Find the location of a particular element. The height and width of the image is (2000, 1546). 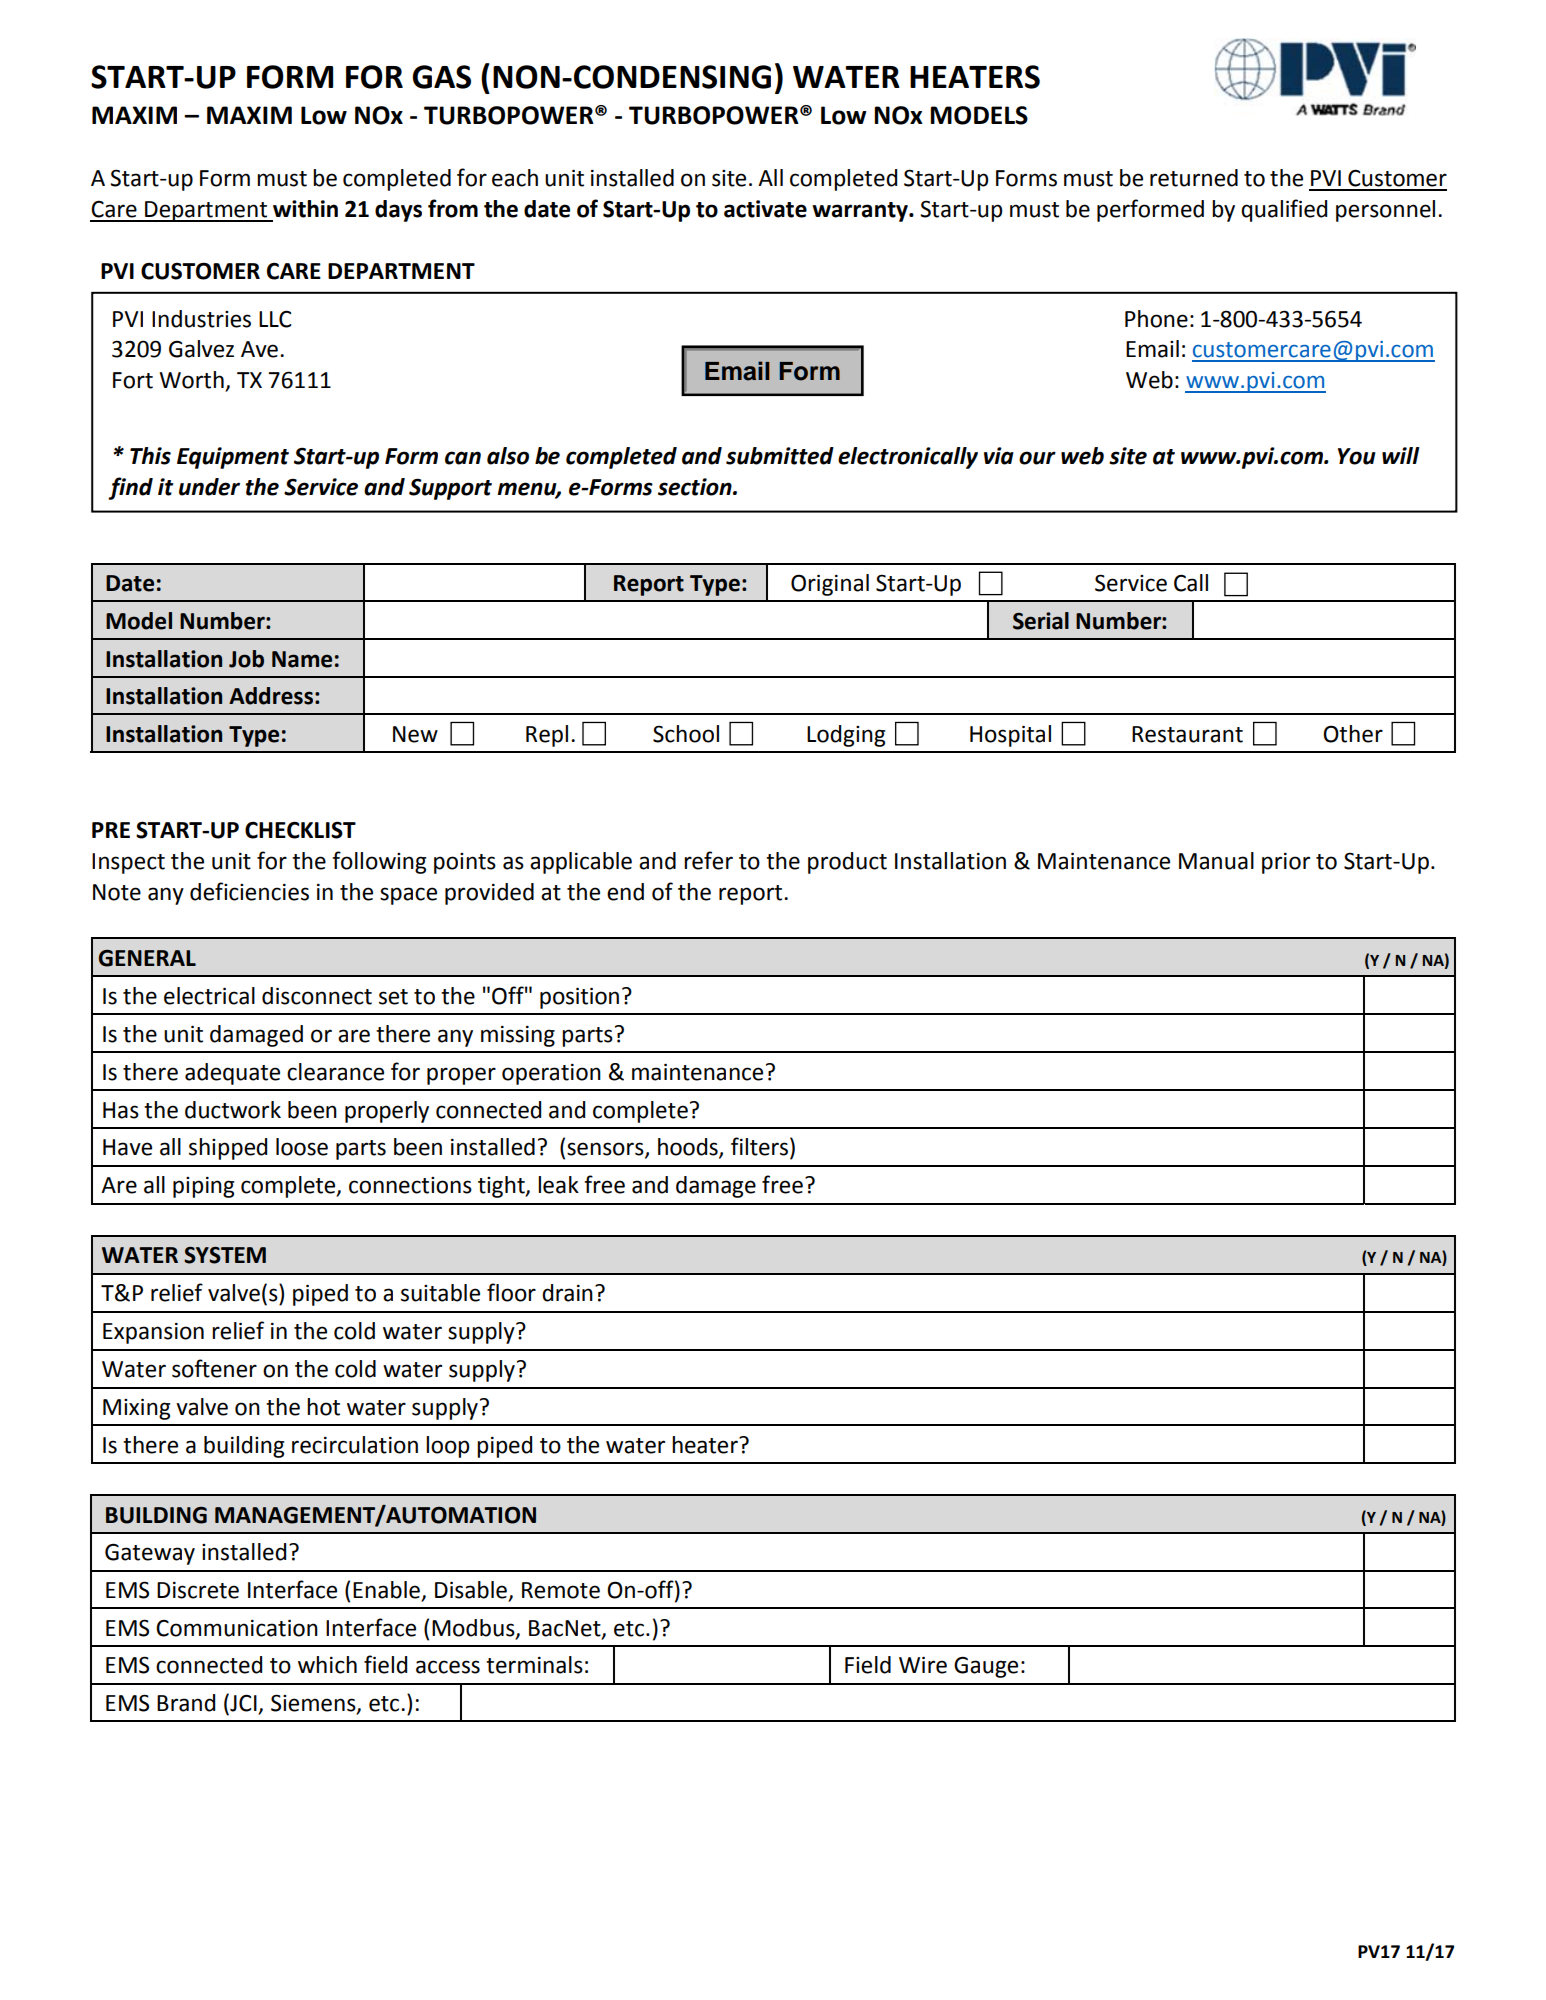

filters is located at coordinates (759, 1146).
